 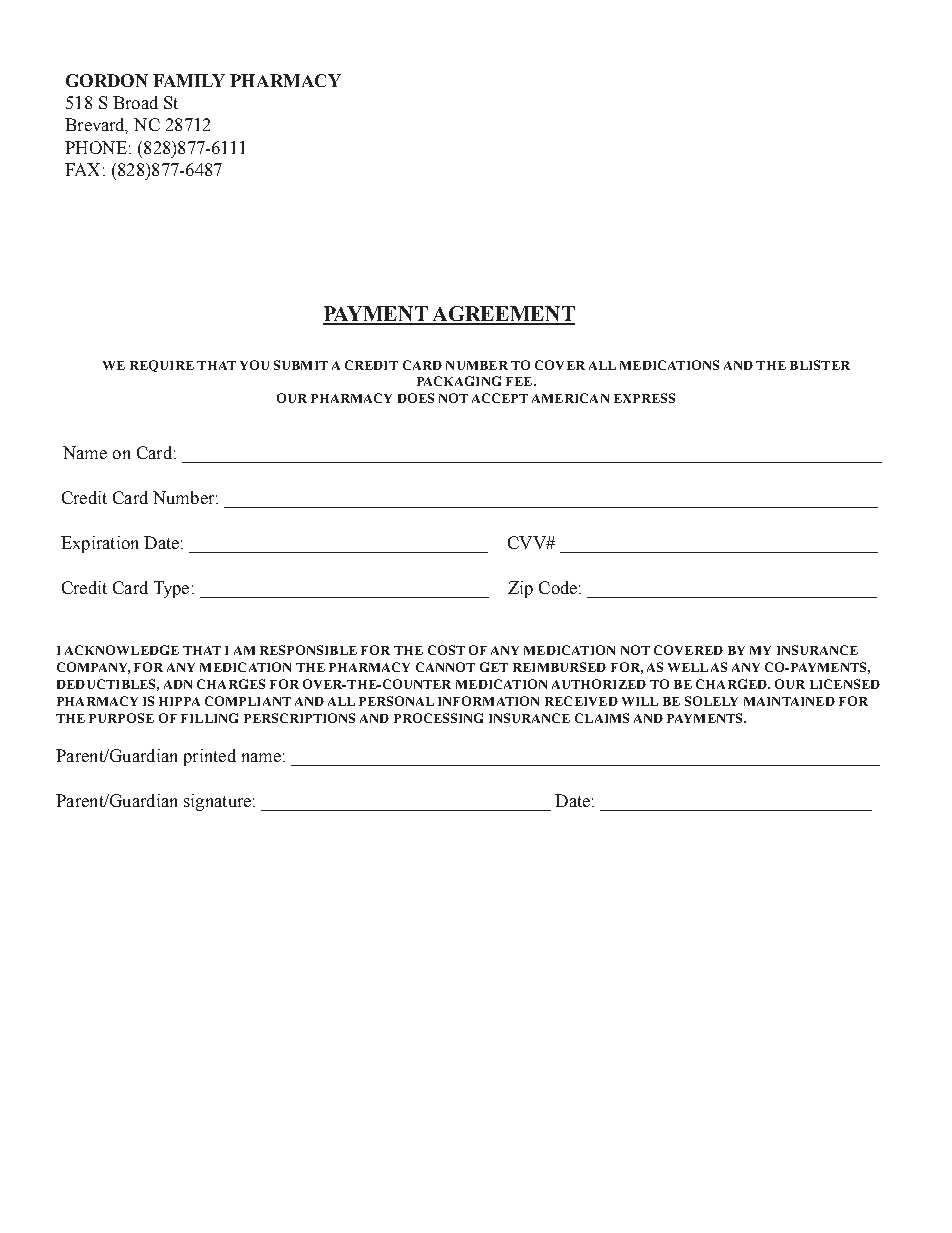 What do you see at coordinates (503, 315) in the image?
I see `AGREEMENT` at bounding box center [503, 315].
